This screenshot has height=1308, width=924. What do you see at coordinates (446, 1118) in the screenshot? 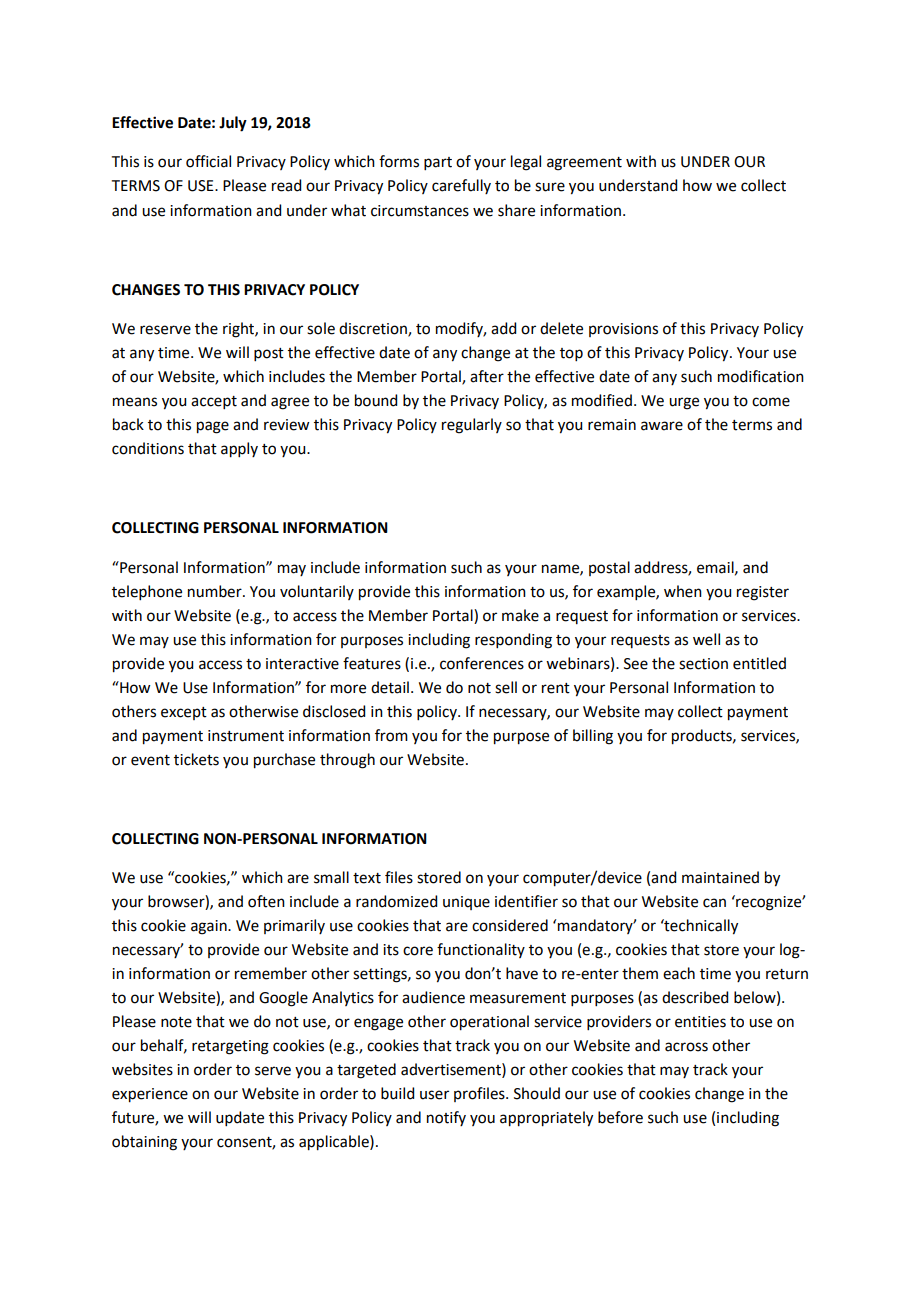
I see `notify` at bounding box center [446, 1118].
